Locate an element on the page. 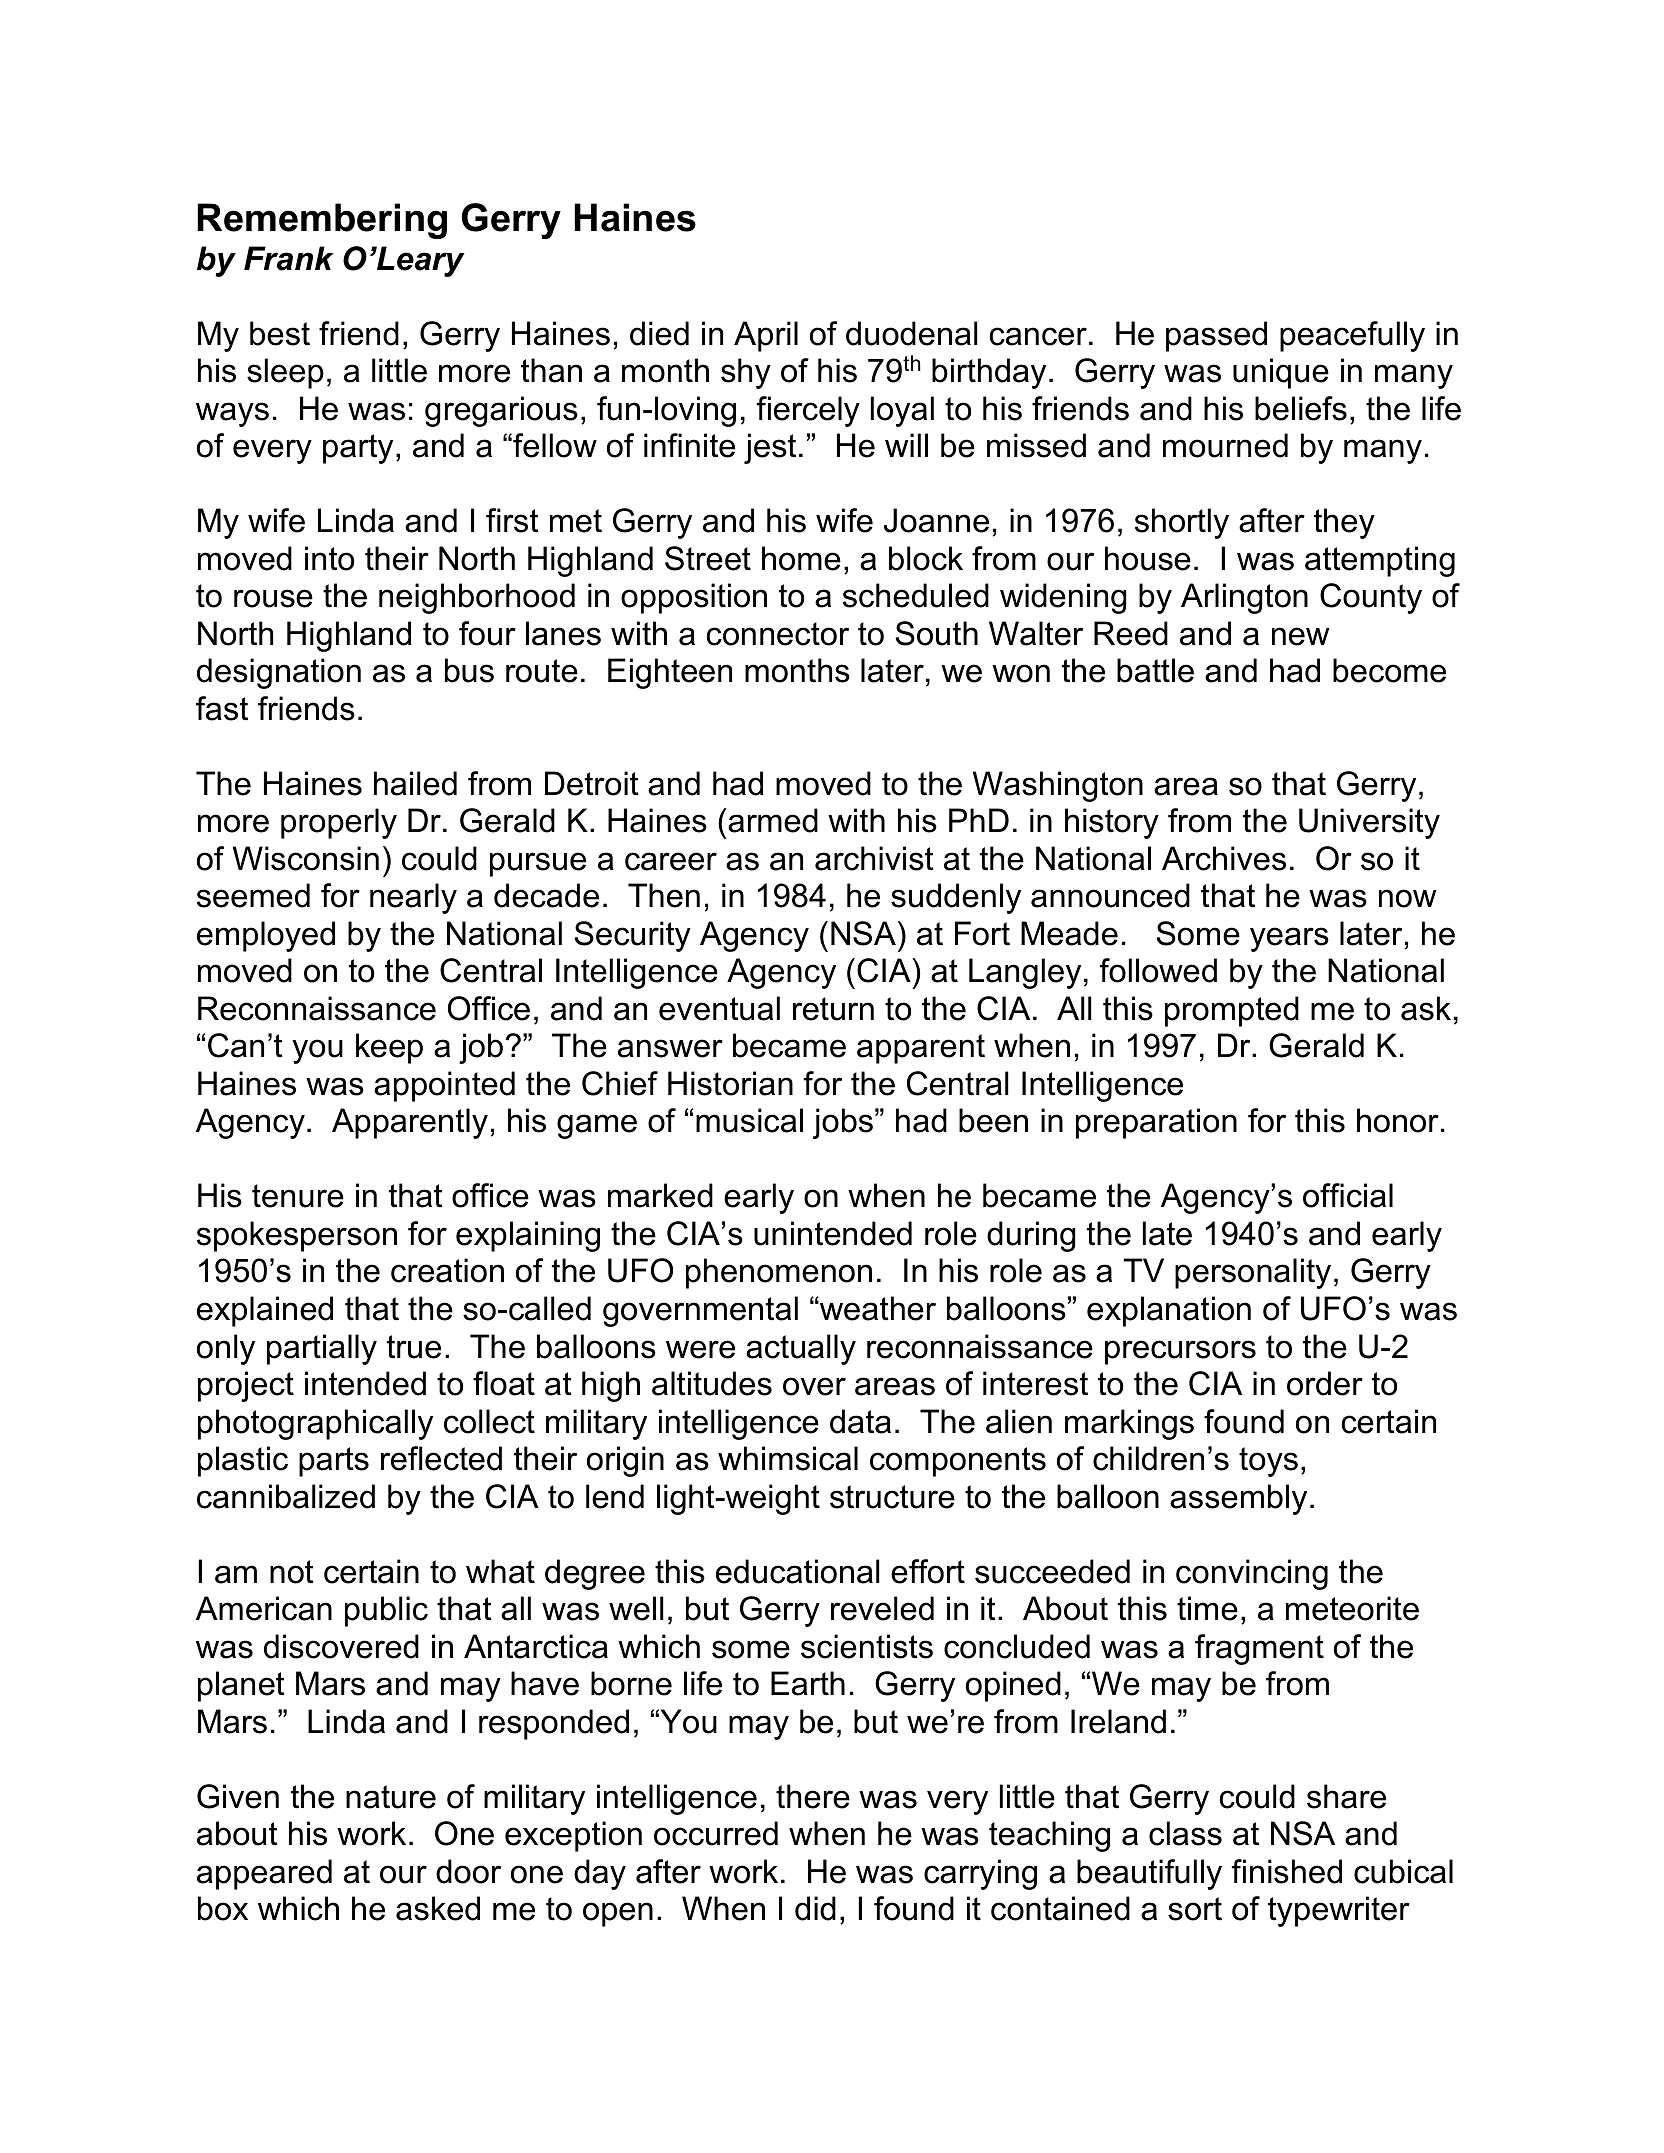  whimsical is located at coordinates (788, 1458).
